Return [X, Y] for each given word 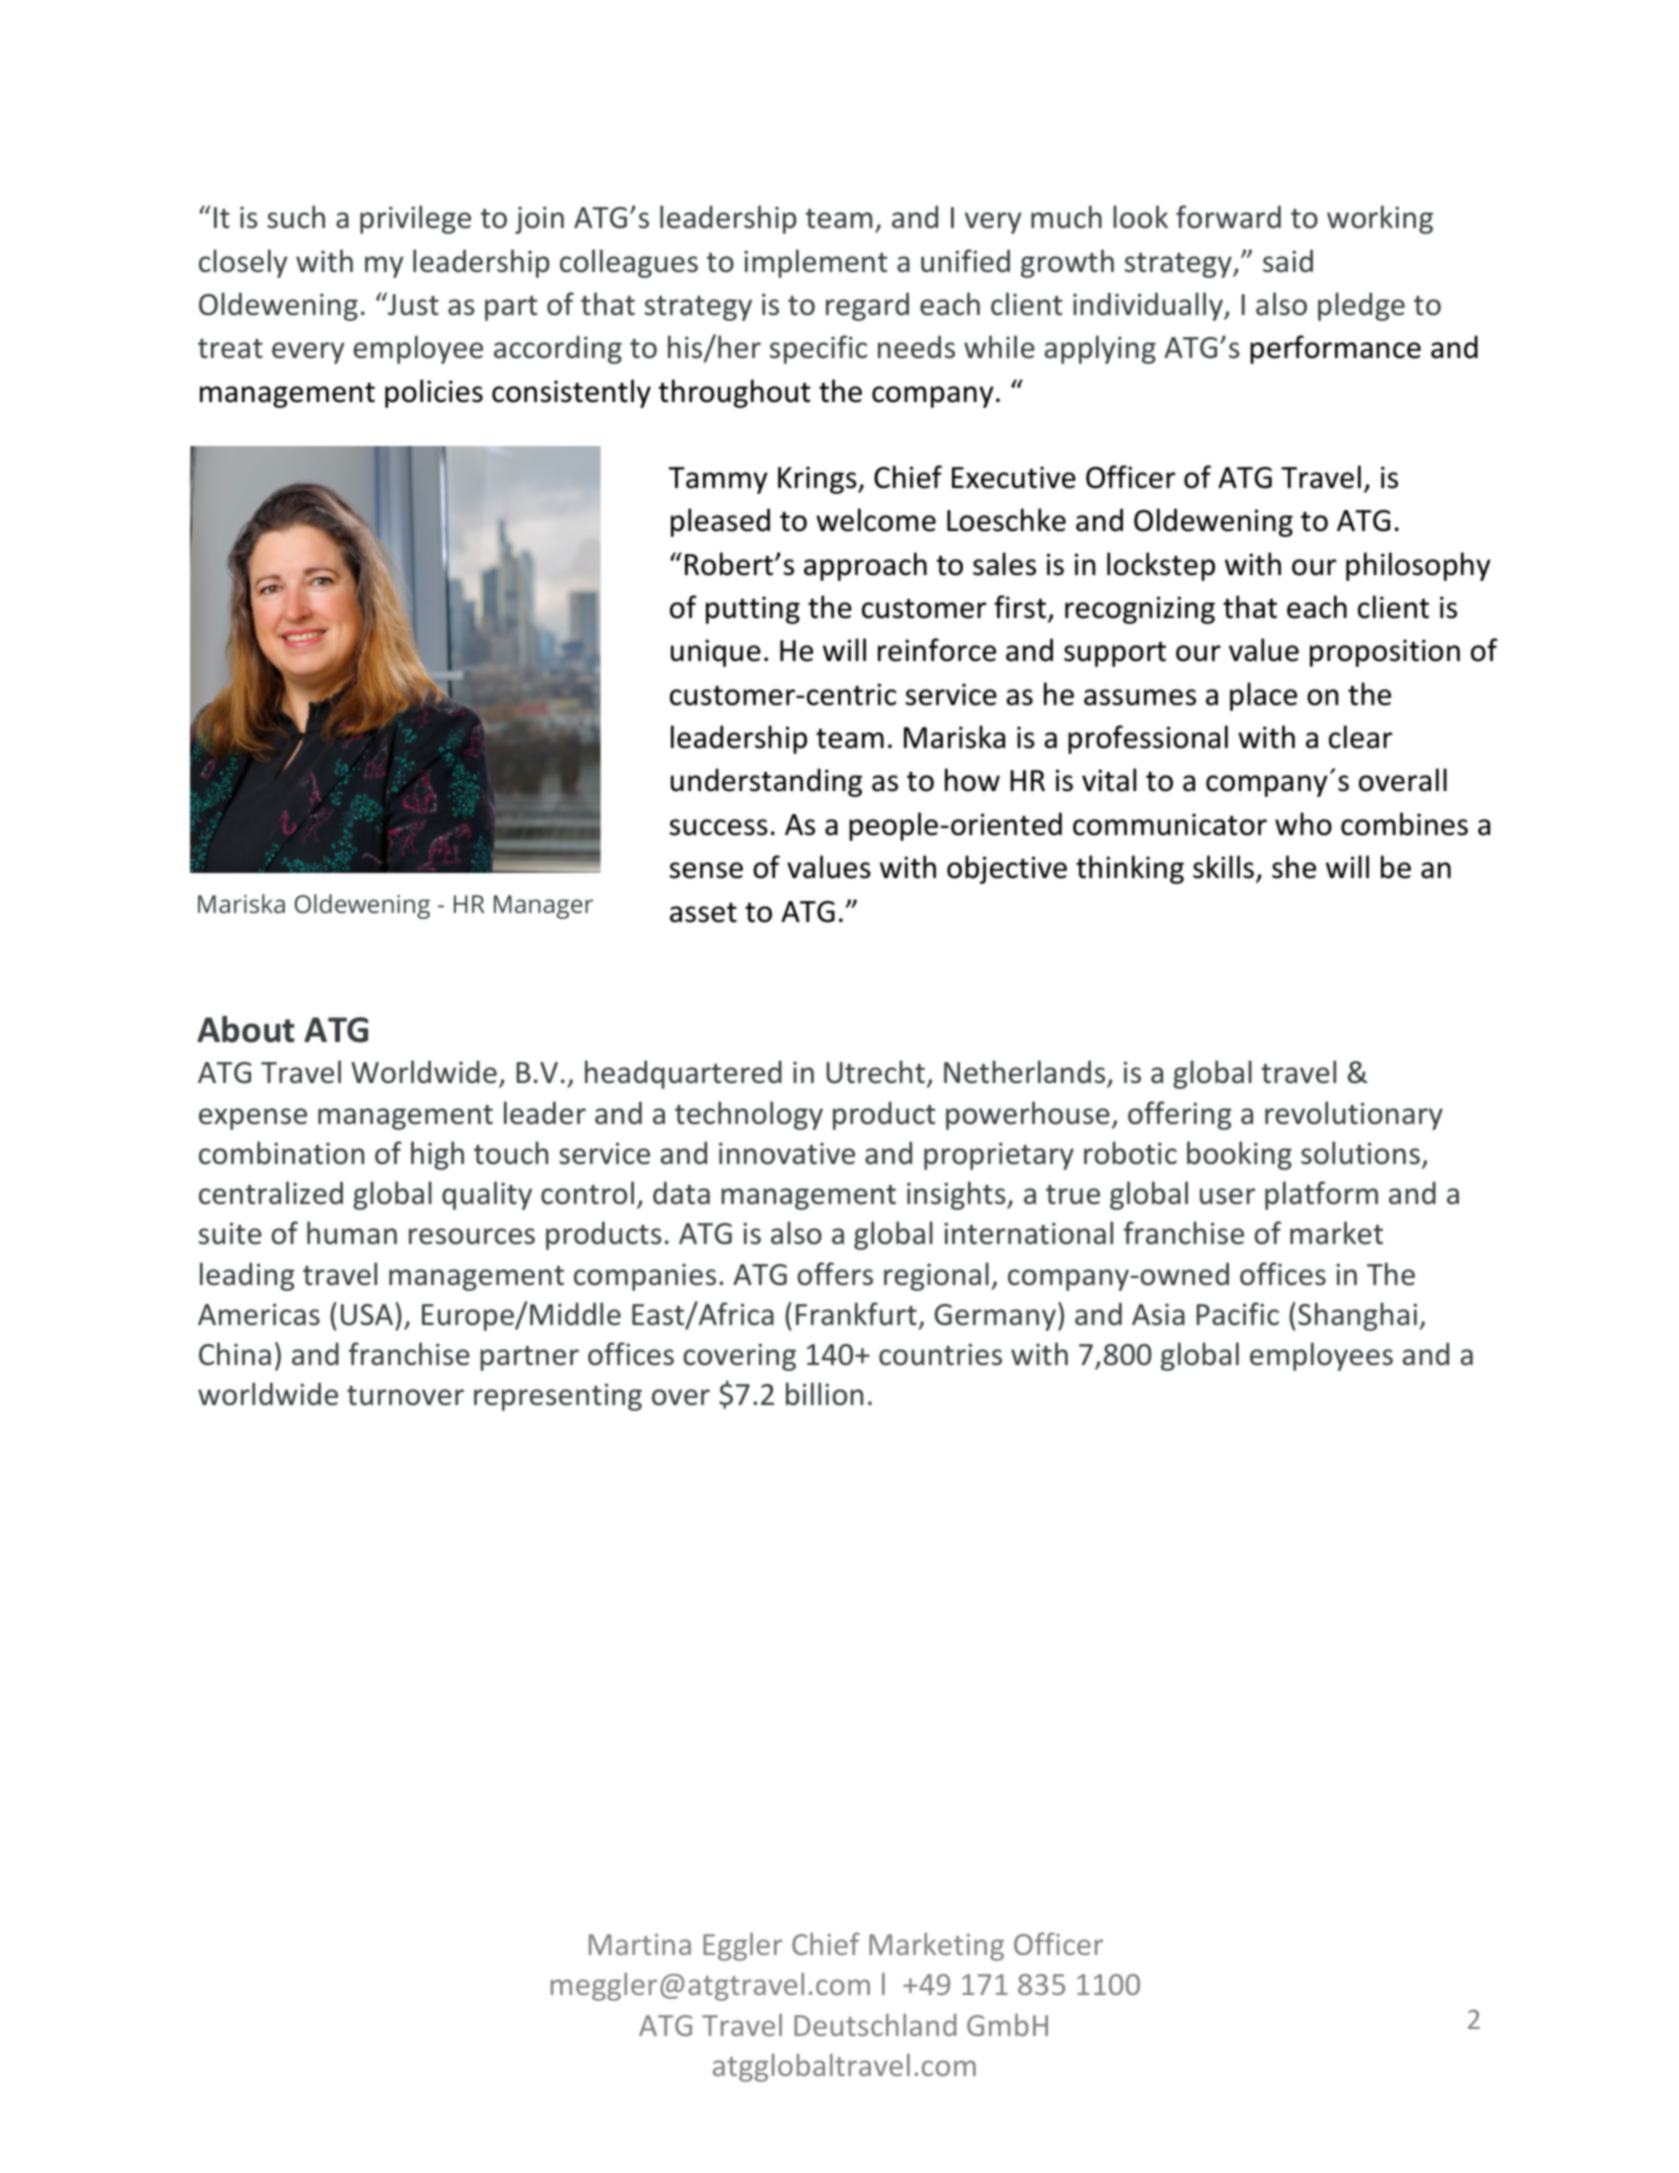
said [1288, 261]
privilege [415, 219]
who [1303, 824]
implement [815, 263]
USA [368, 1314]
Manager [543, 907]
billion [824, 1394]
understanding [766, 782]
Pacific [1238, 1314]
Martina [640, 1944]
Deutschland [875, 2024]
